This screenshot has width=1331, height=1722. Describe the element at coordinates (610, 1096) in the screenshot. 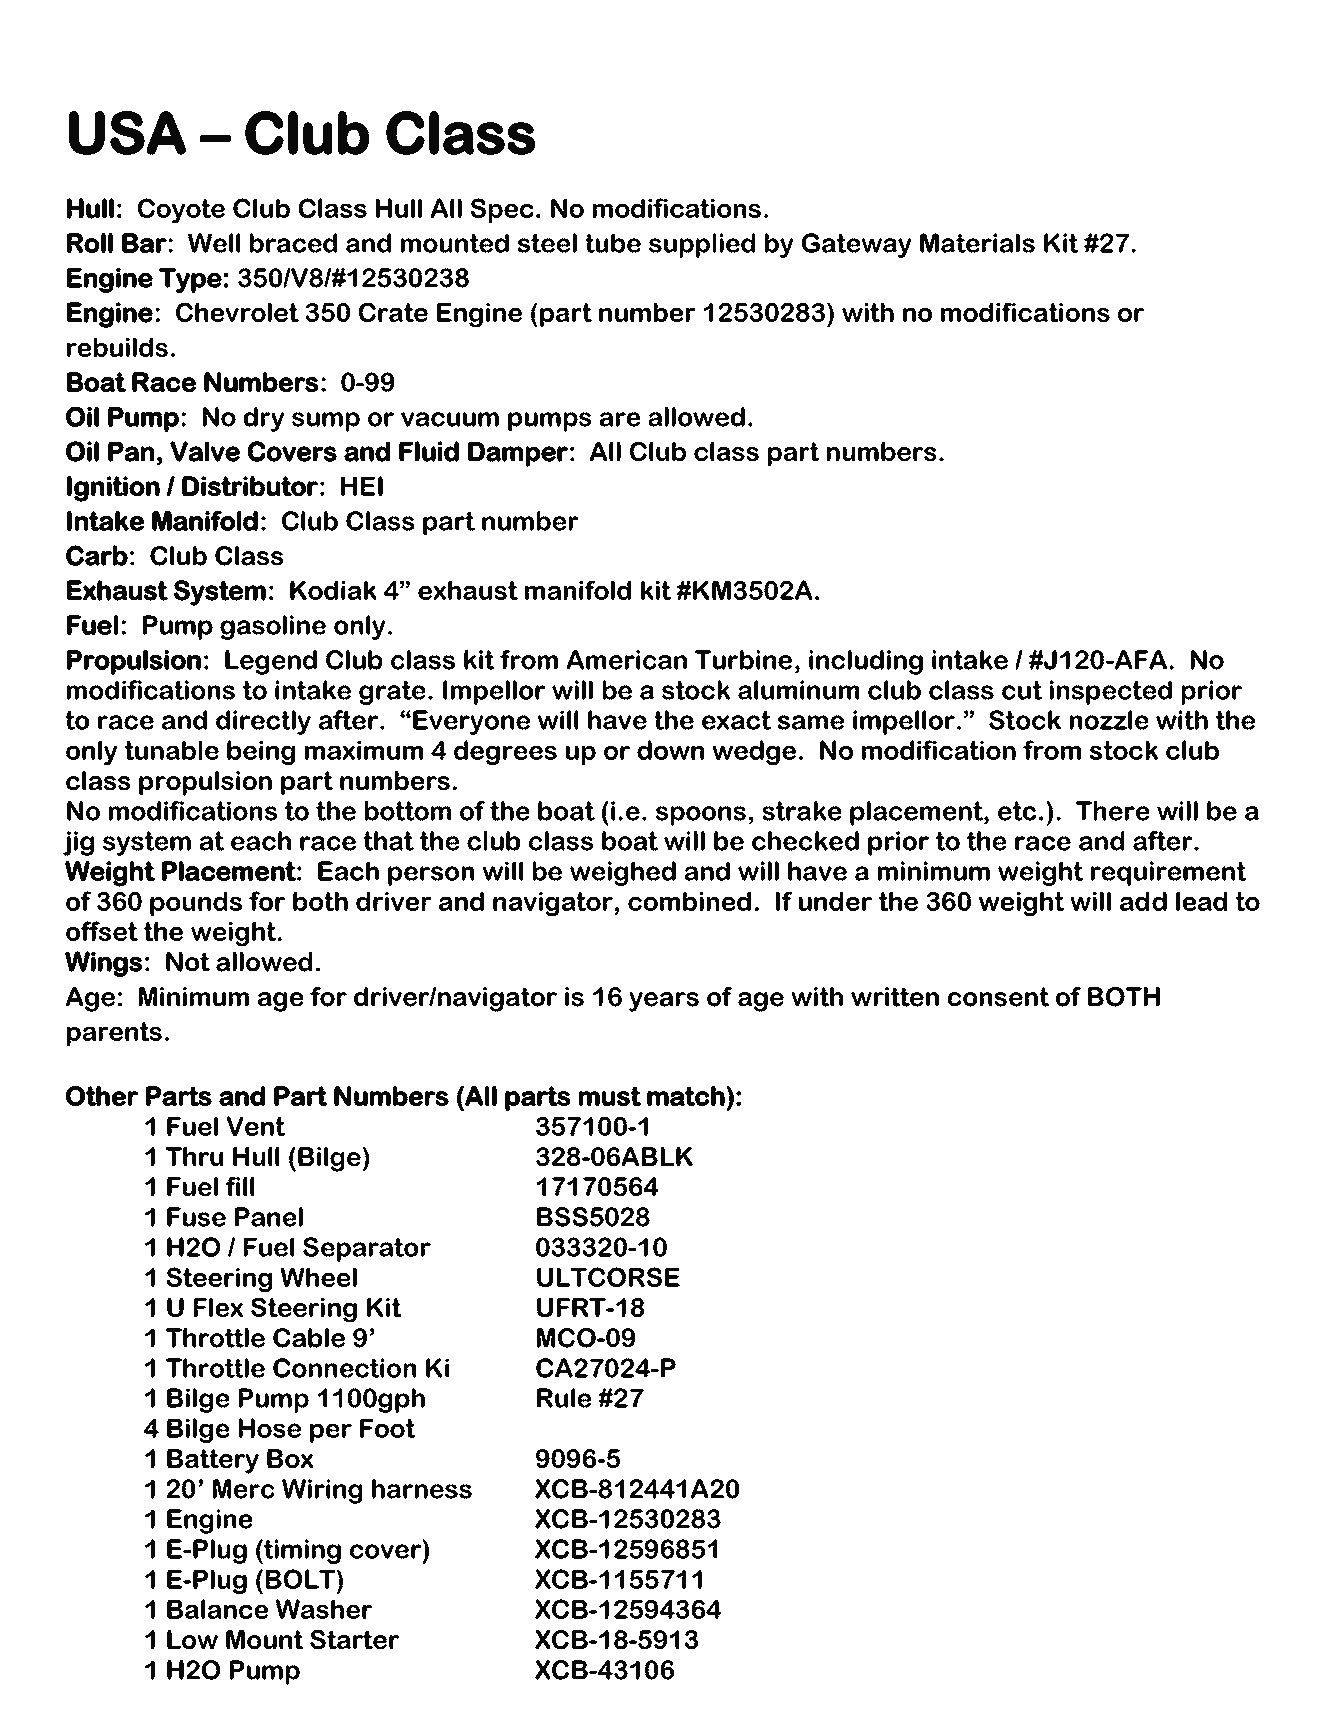

I see `must` at that location.
